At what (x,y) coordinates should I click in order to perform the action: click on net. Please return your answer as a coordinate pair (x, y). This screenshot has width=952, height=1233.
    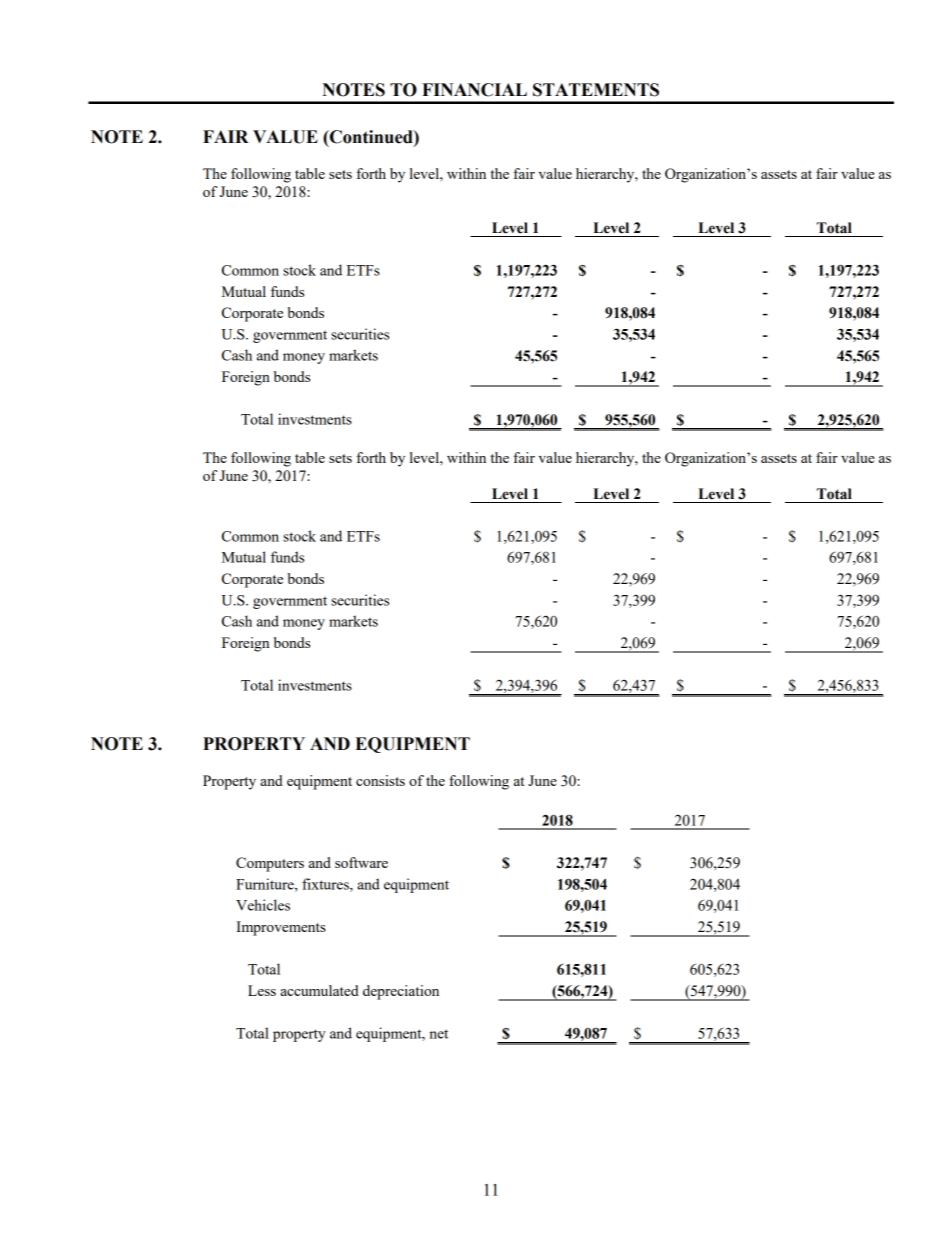
    Looking at the image, I should click on (439, 1034).
